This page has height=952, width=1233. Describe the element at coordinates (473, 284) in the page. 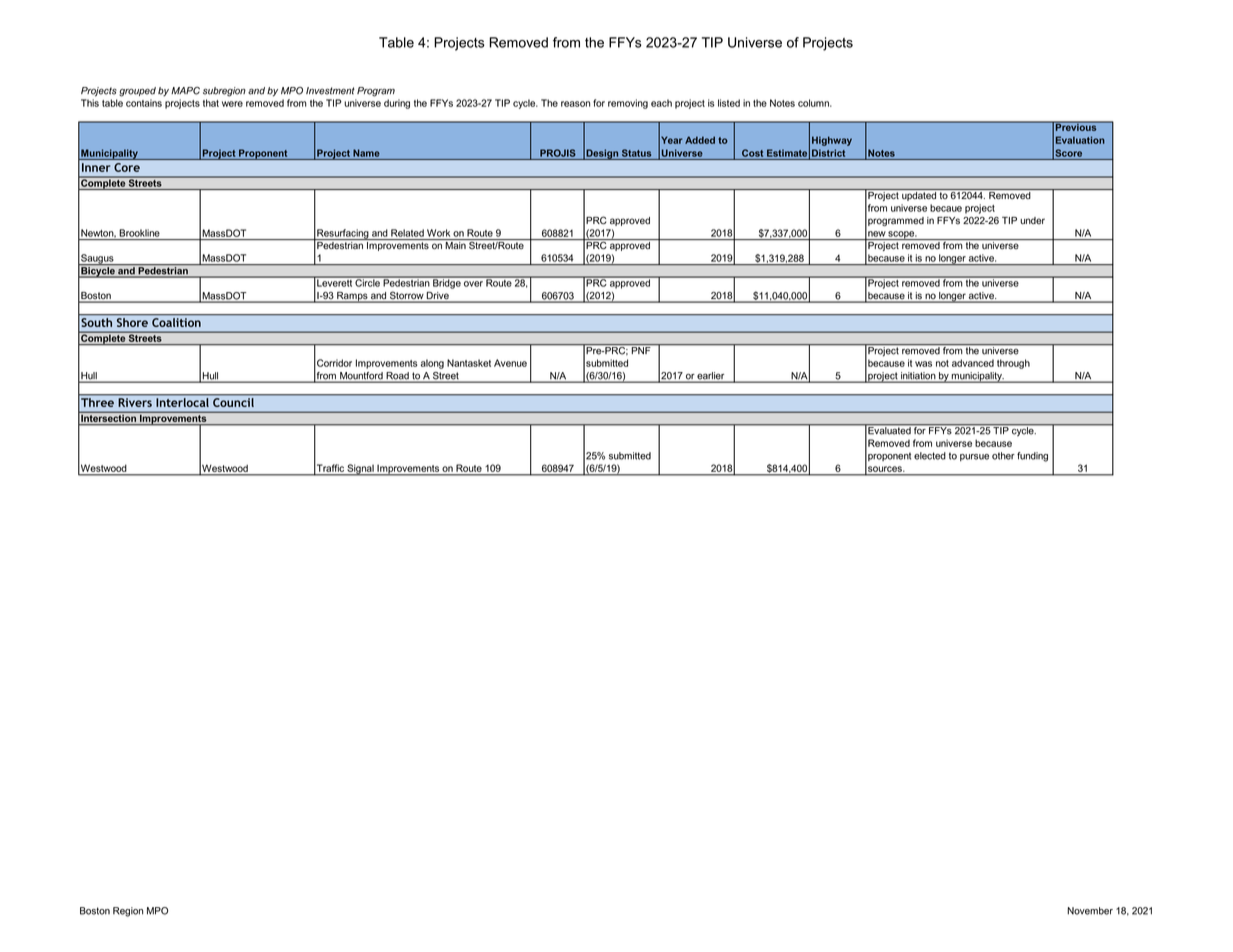

I see `over` at that location.
